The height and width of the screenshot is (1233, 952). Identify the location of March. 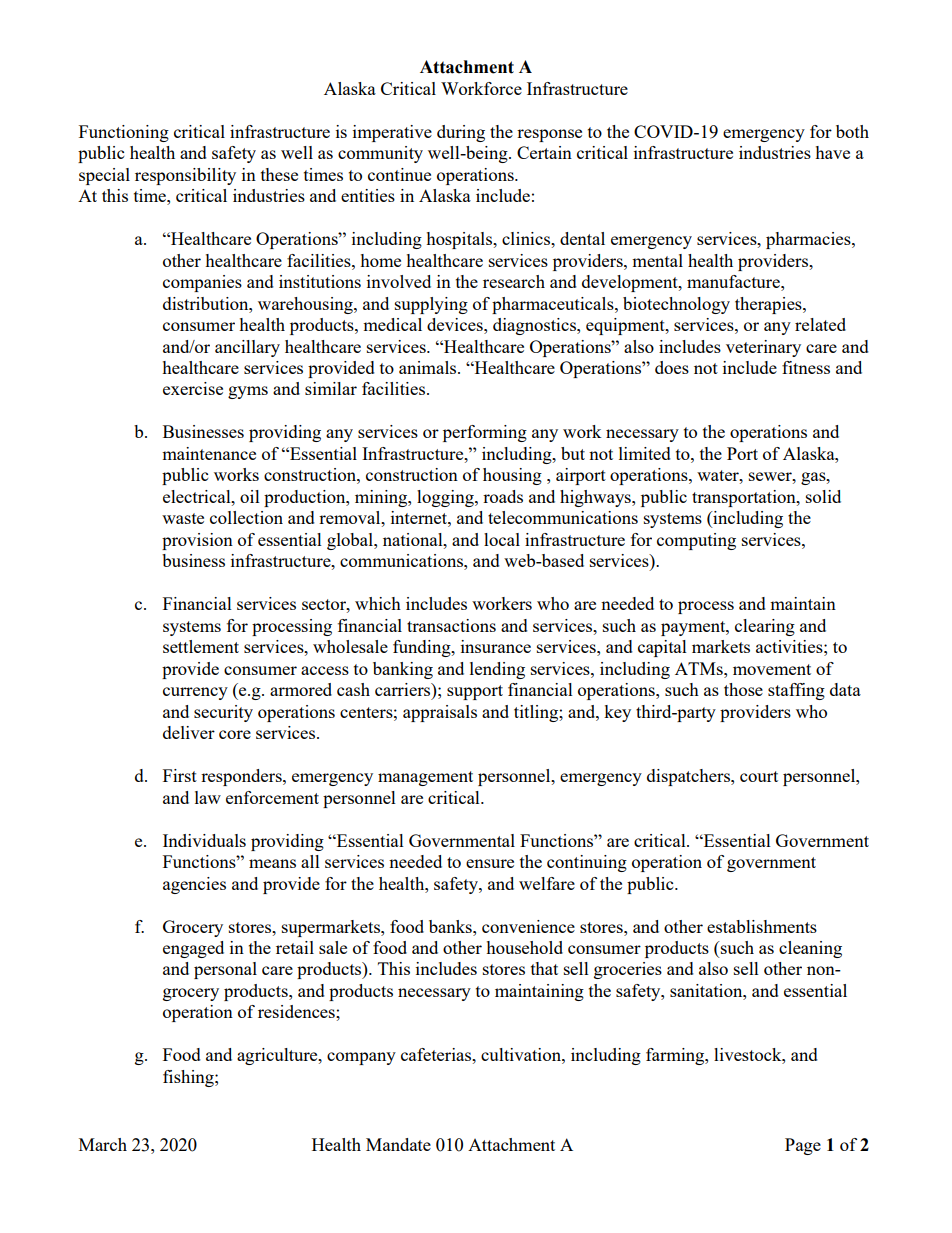
(103, 1144).
